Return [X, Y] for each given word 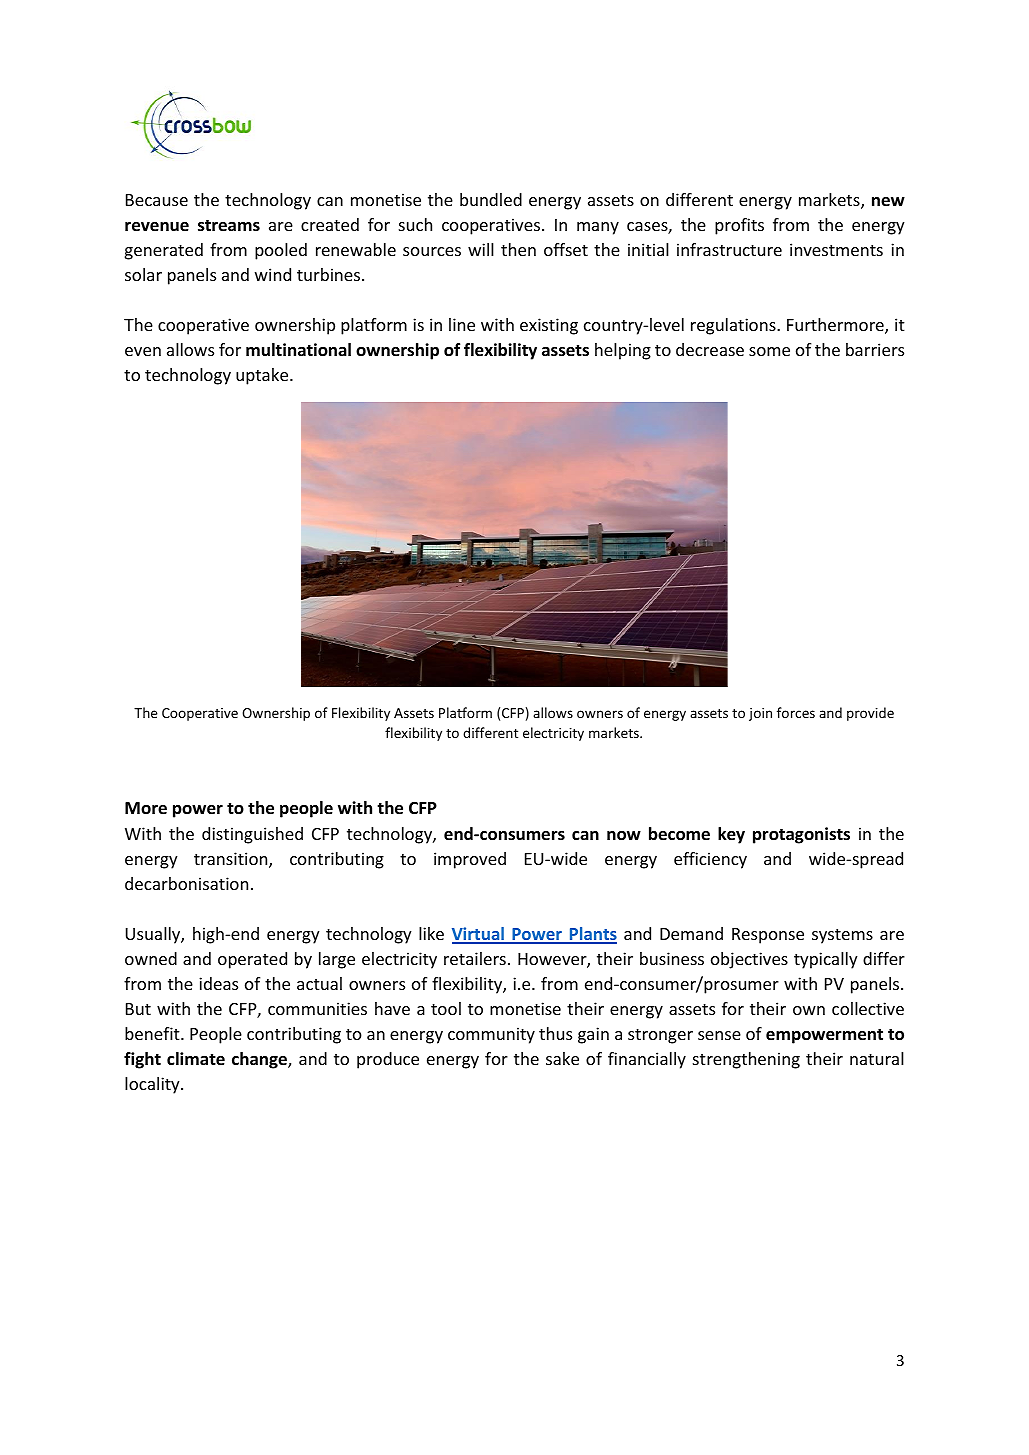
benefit [153, 1033]
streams [229, 226]
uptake [263, 376]
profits [739, 226]
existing [549, 326]
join [760, 714]
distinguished [252, 835]
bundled [491, 199]
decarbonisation [186, 883]
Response [768, 936]
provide [870, 714]
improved [470, 860]
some [769, 351]
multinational [298, 350]
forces [796, 712]
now [624, 836]
